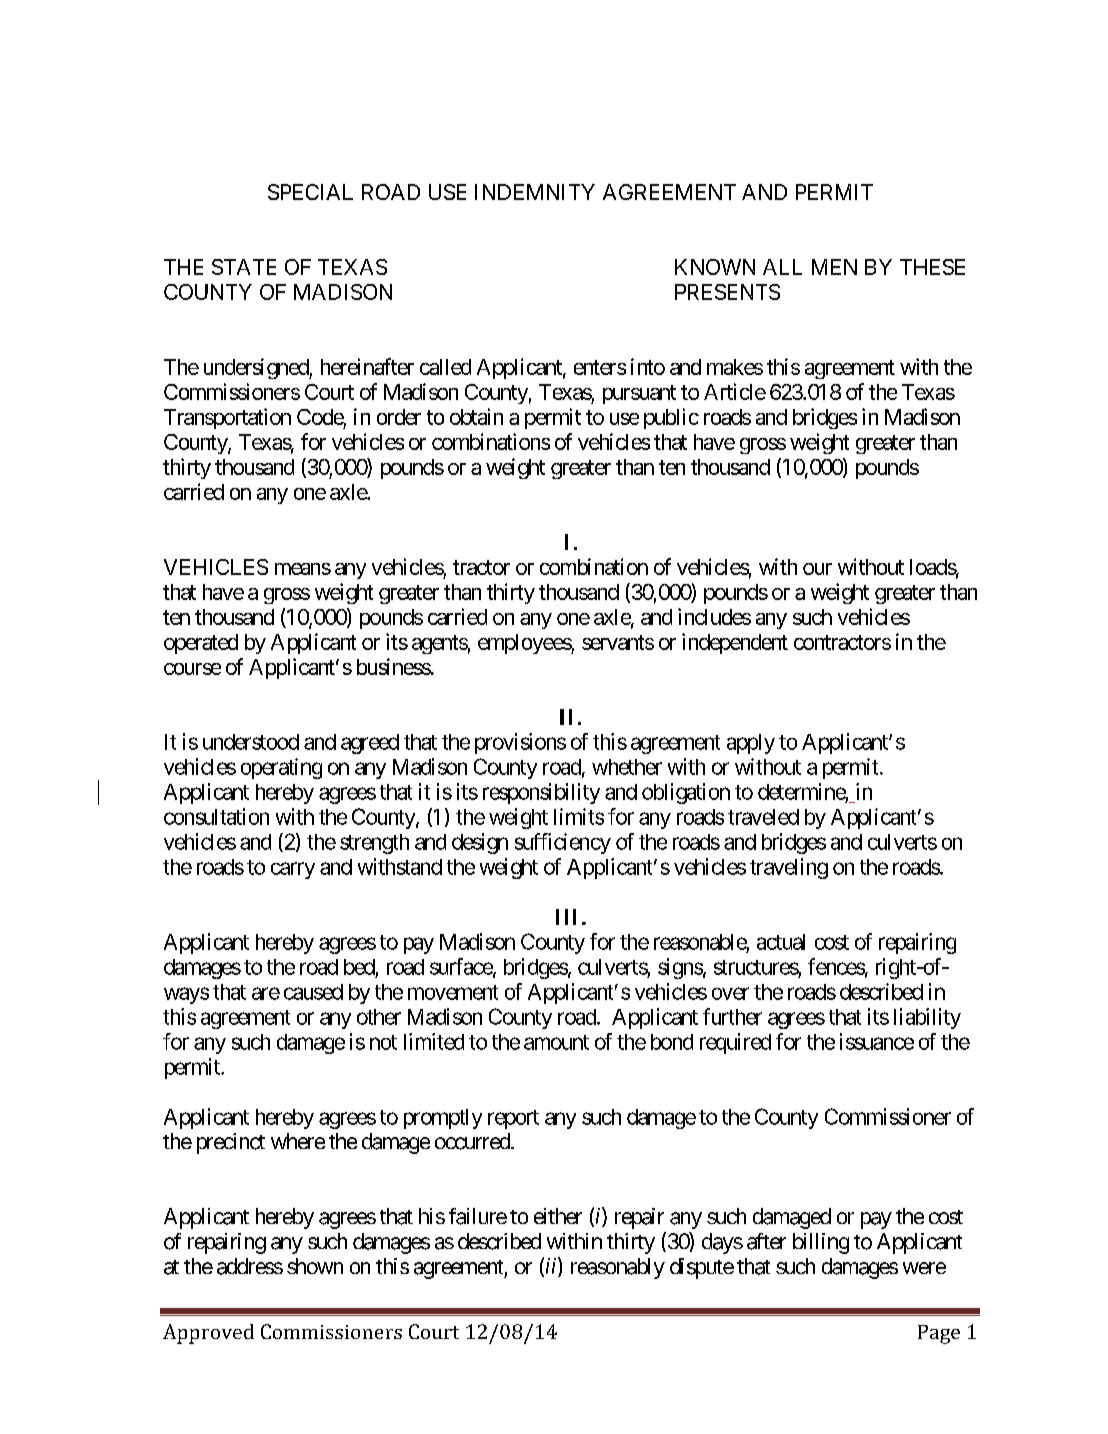 The image size is (1108, 1434). What do you see at coordinates (932, 267) in the screenshot?
I see `THESE` at bounding box center [932, 267].
